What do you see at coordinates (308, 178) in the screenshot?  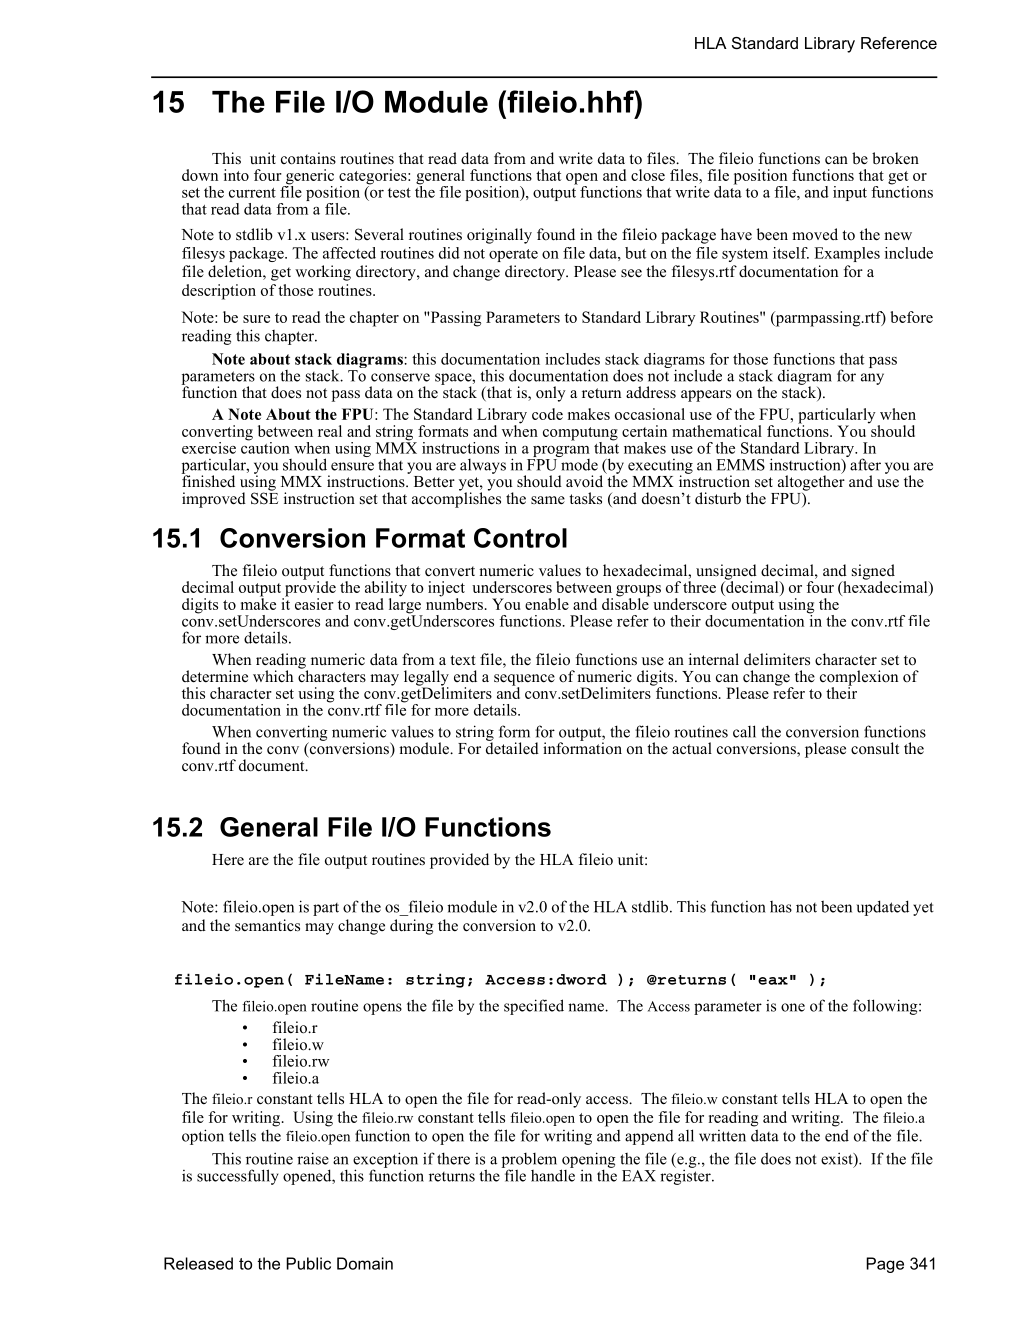 I see `generic` at bounding box center [308, 178].
